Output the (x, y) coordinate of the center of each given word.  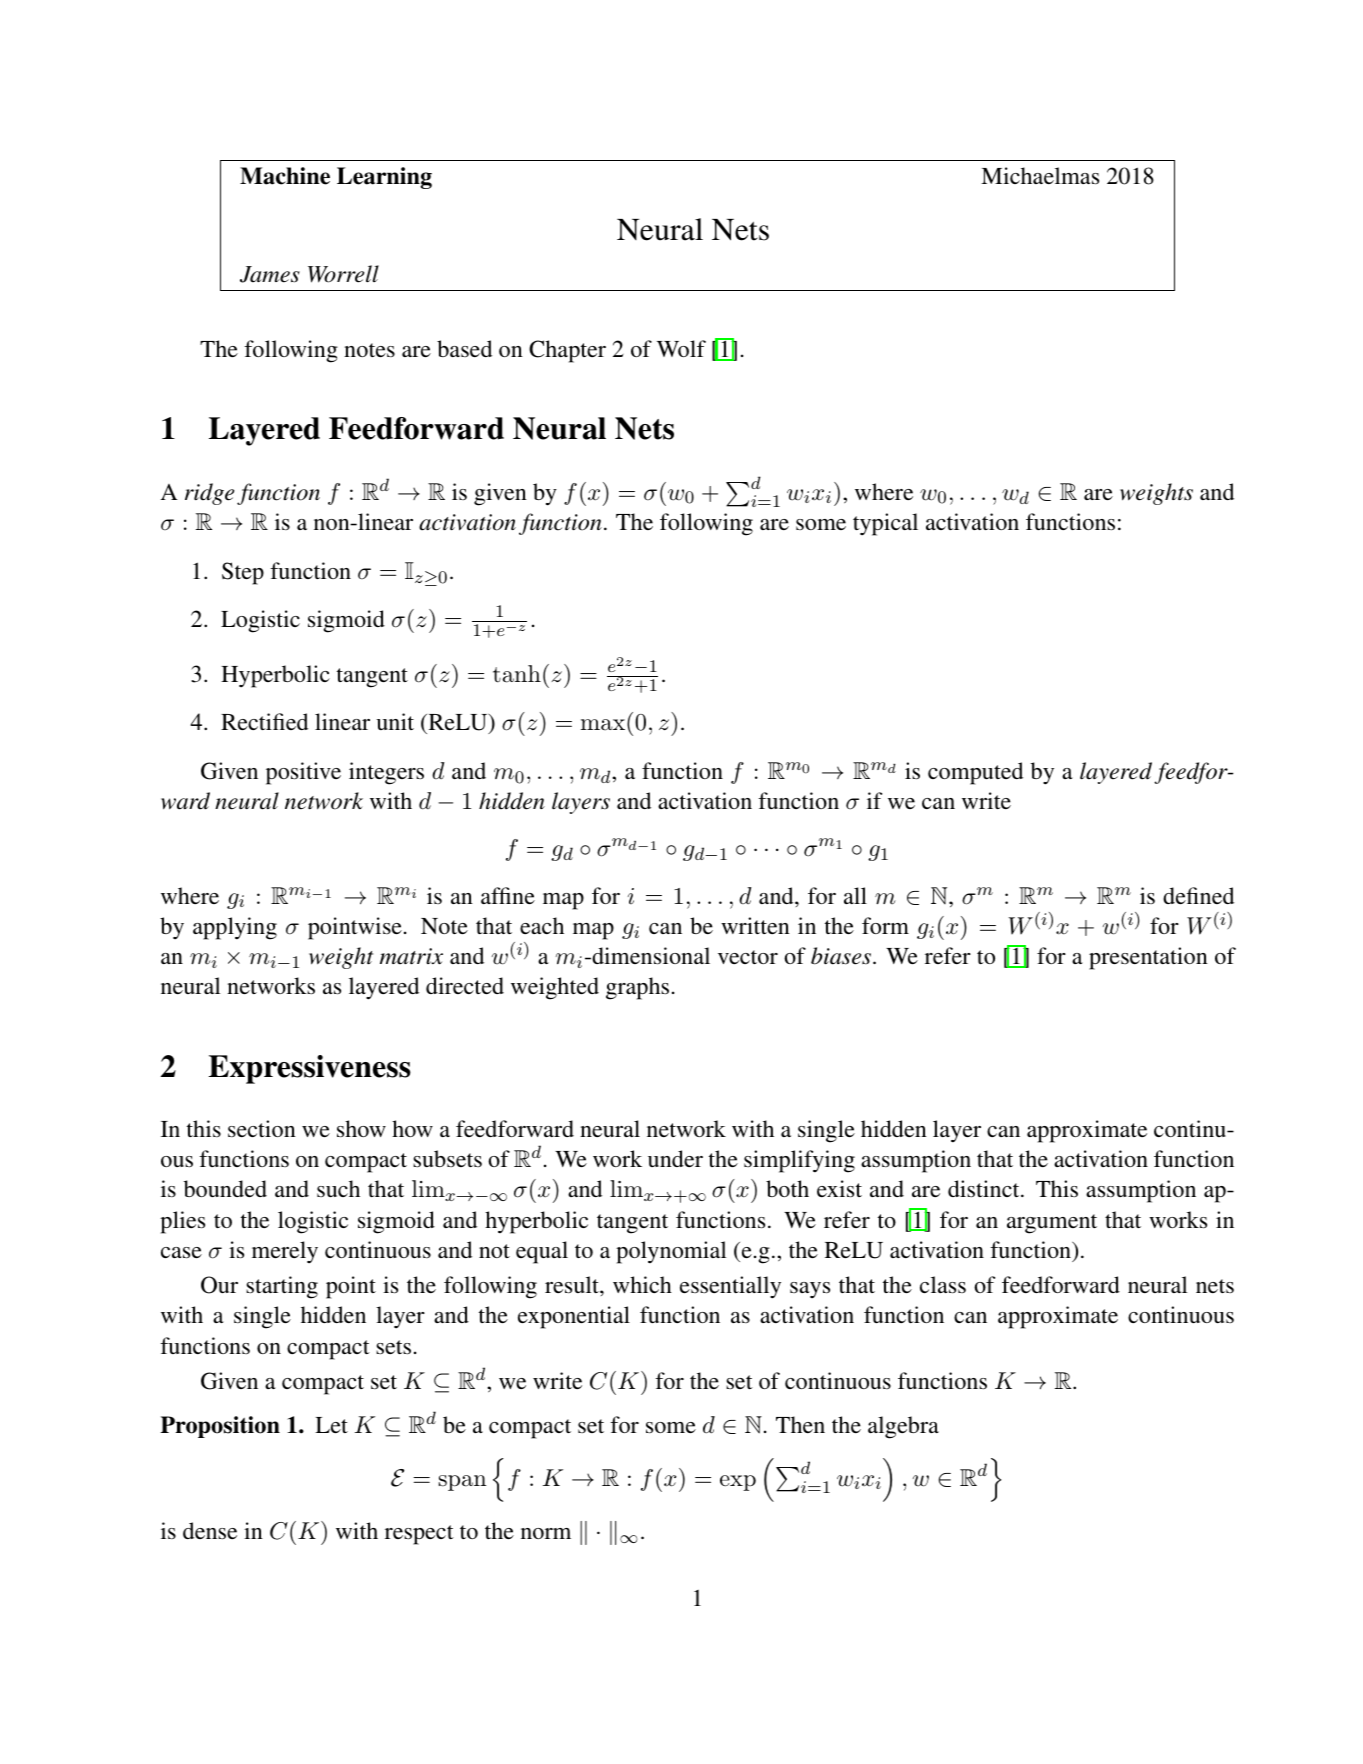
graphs (637, 988)
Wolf (681, 348)
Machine (285, 176)
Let (331, 1425)
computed (975, 773)
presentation (1148, 958)
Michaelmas (1040, 175)
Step (243, 573)
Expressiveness (310, 1069)
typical (885, 524)
